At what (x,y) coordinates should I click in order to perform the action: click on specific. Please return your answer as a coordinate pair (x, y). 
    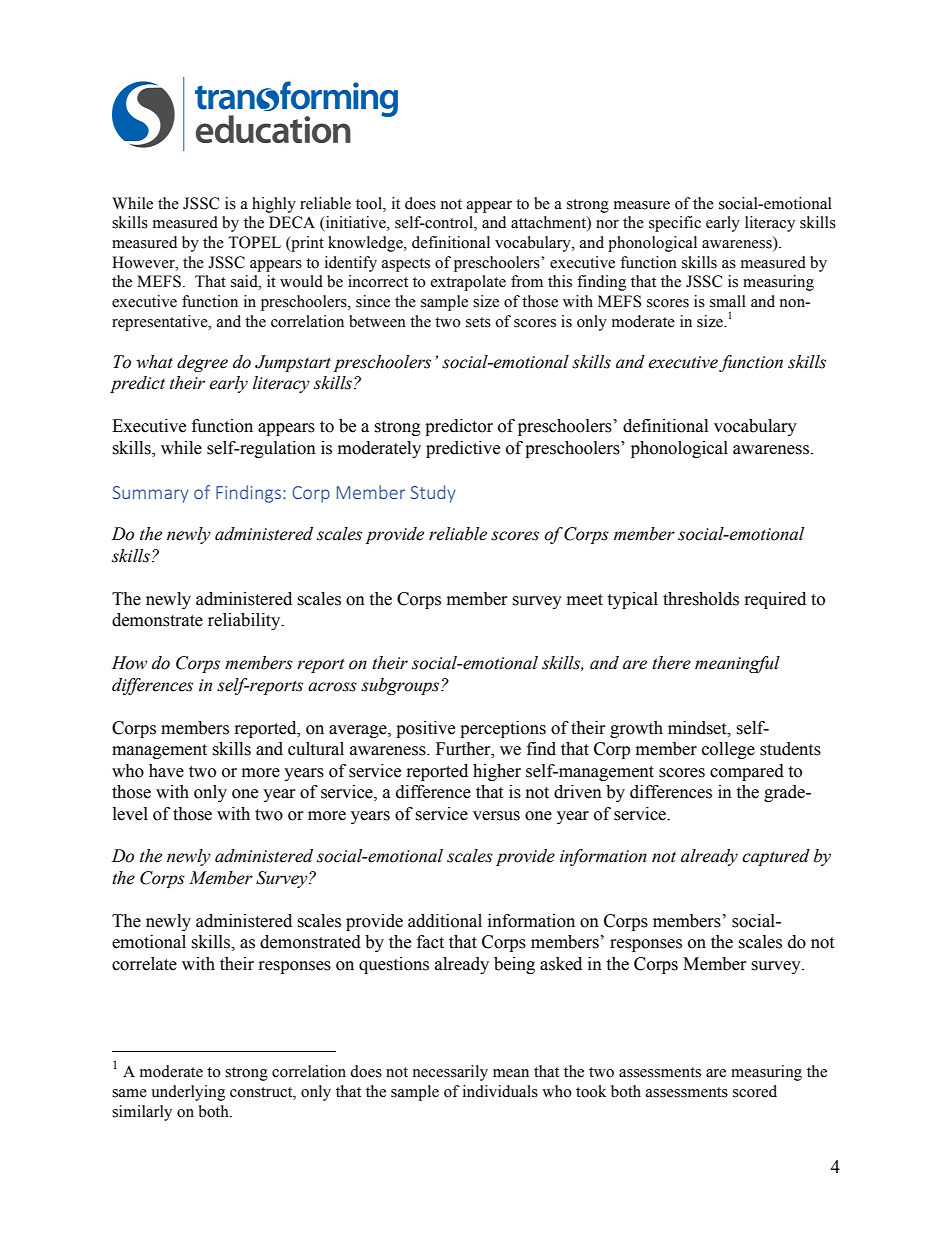
    Looking at the image, I should click on (675, 224).
